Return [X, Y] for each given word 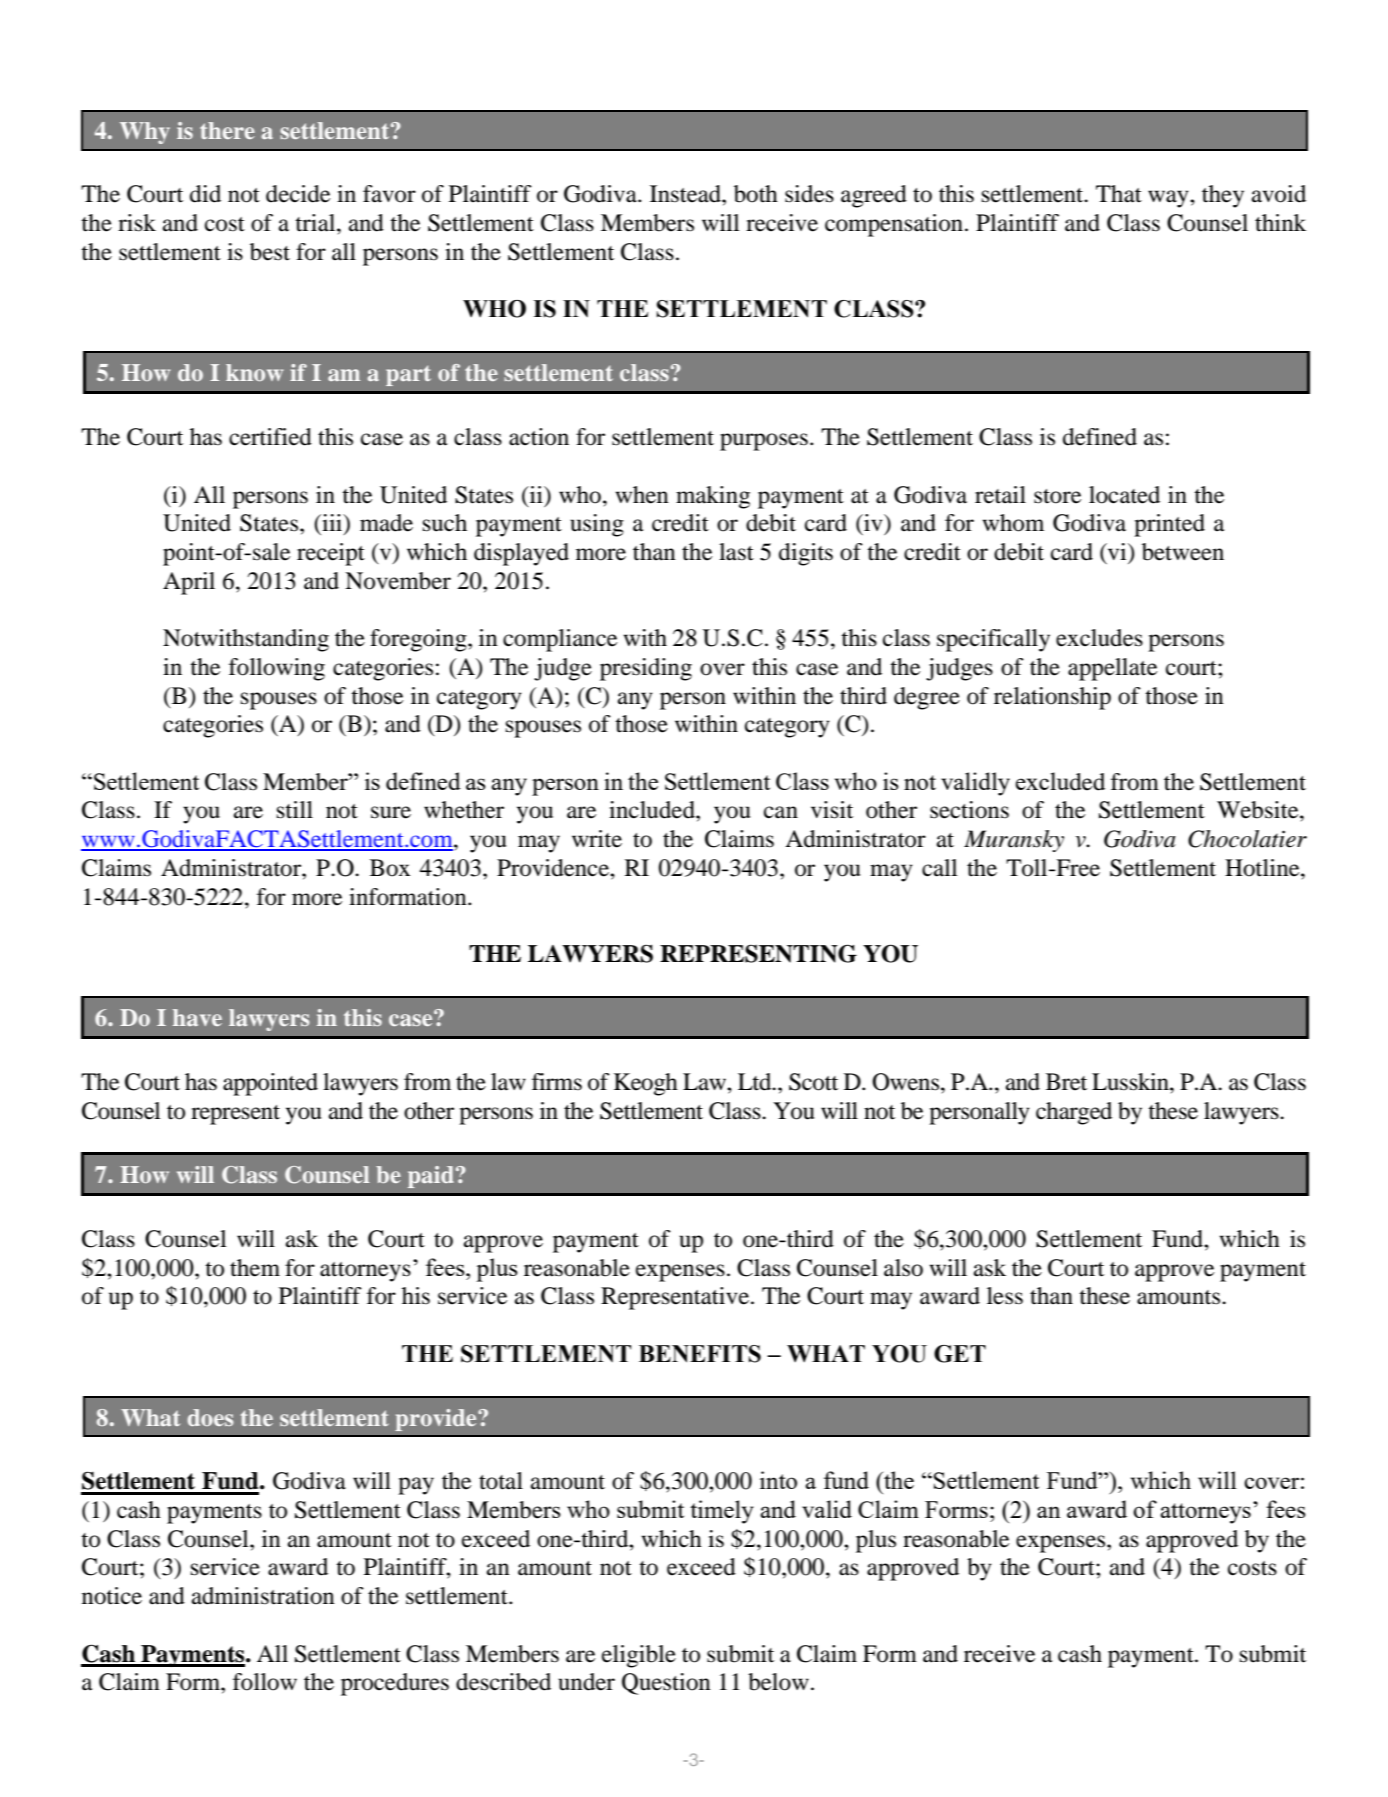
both [756, 194]
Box [390, 868]
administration [263, 1596]
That [1119, 194]
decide [298, 194]
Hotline [1263, 868]
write [597, 839]
